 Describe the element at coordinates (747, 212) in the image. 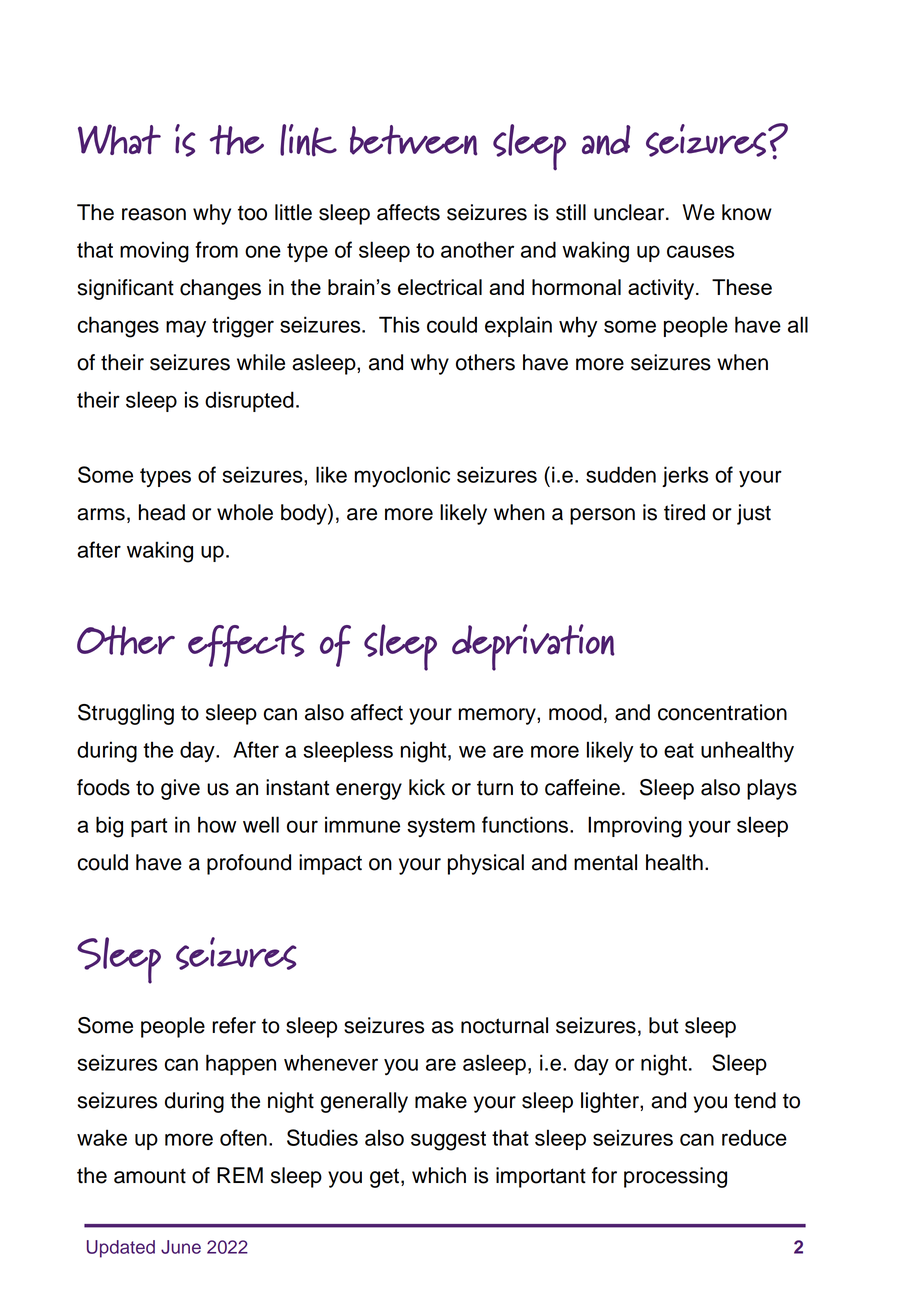

I see `know` at that location.
